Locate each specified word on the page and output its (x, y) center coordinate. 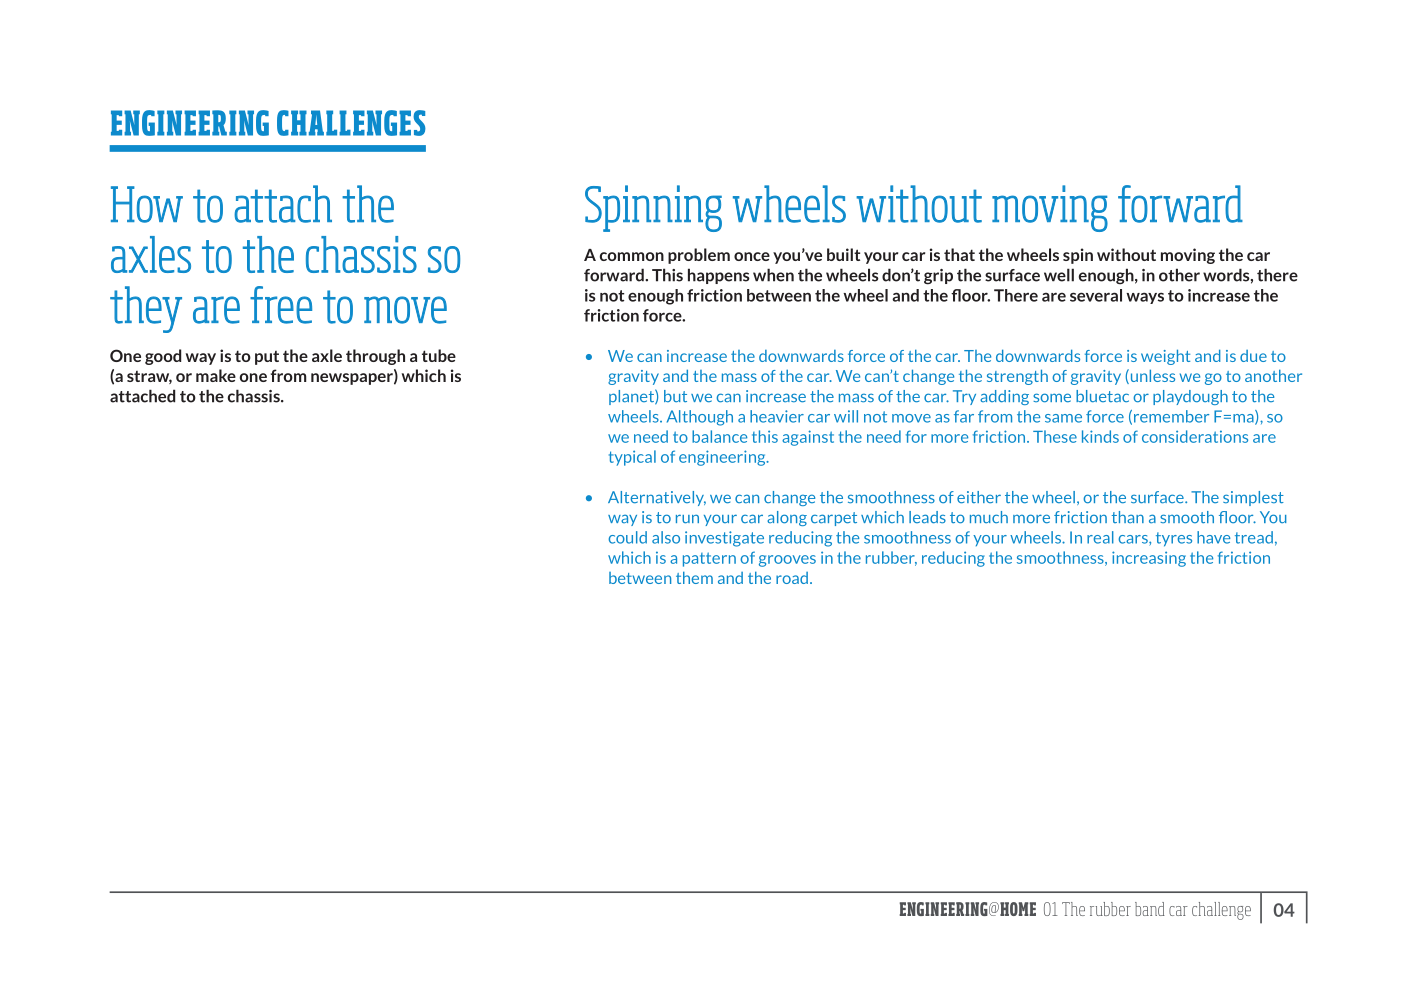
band (1150, 909)
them (694, 577)
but (675, 396)
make (216, 375)
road (792, 578)
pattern (709, 559)
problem (699, 256)
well (1059, 275)
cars (1134, 540)
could (627, 537)
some (1052, 397)
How (147, 204)
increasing (1149, 559)
